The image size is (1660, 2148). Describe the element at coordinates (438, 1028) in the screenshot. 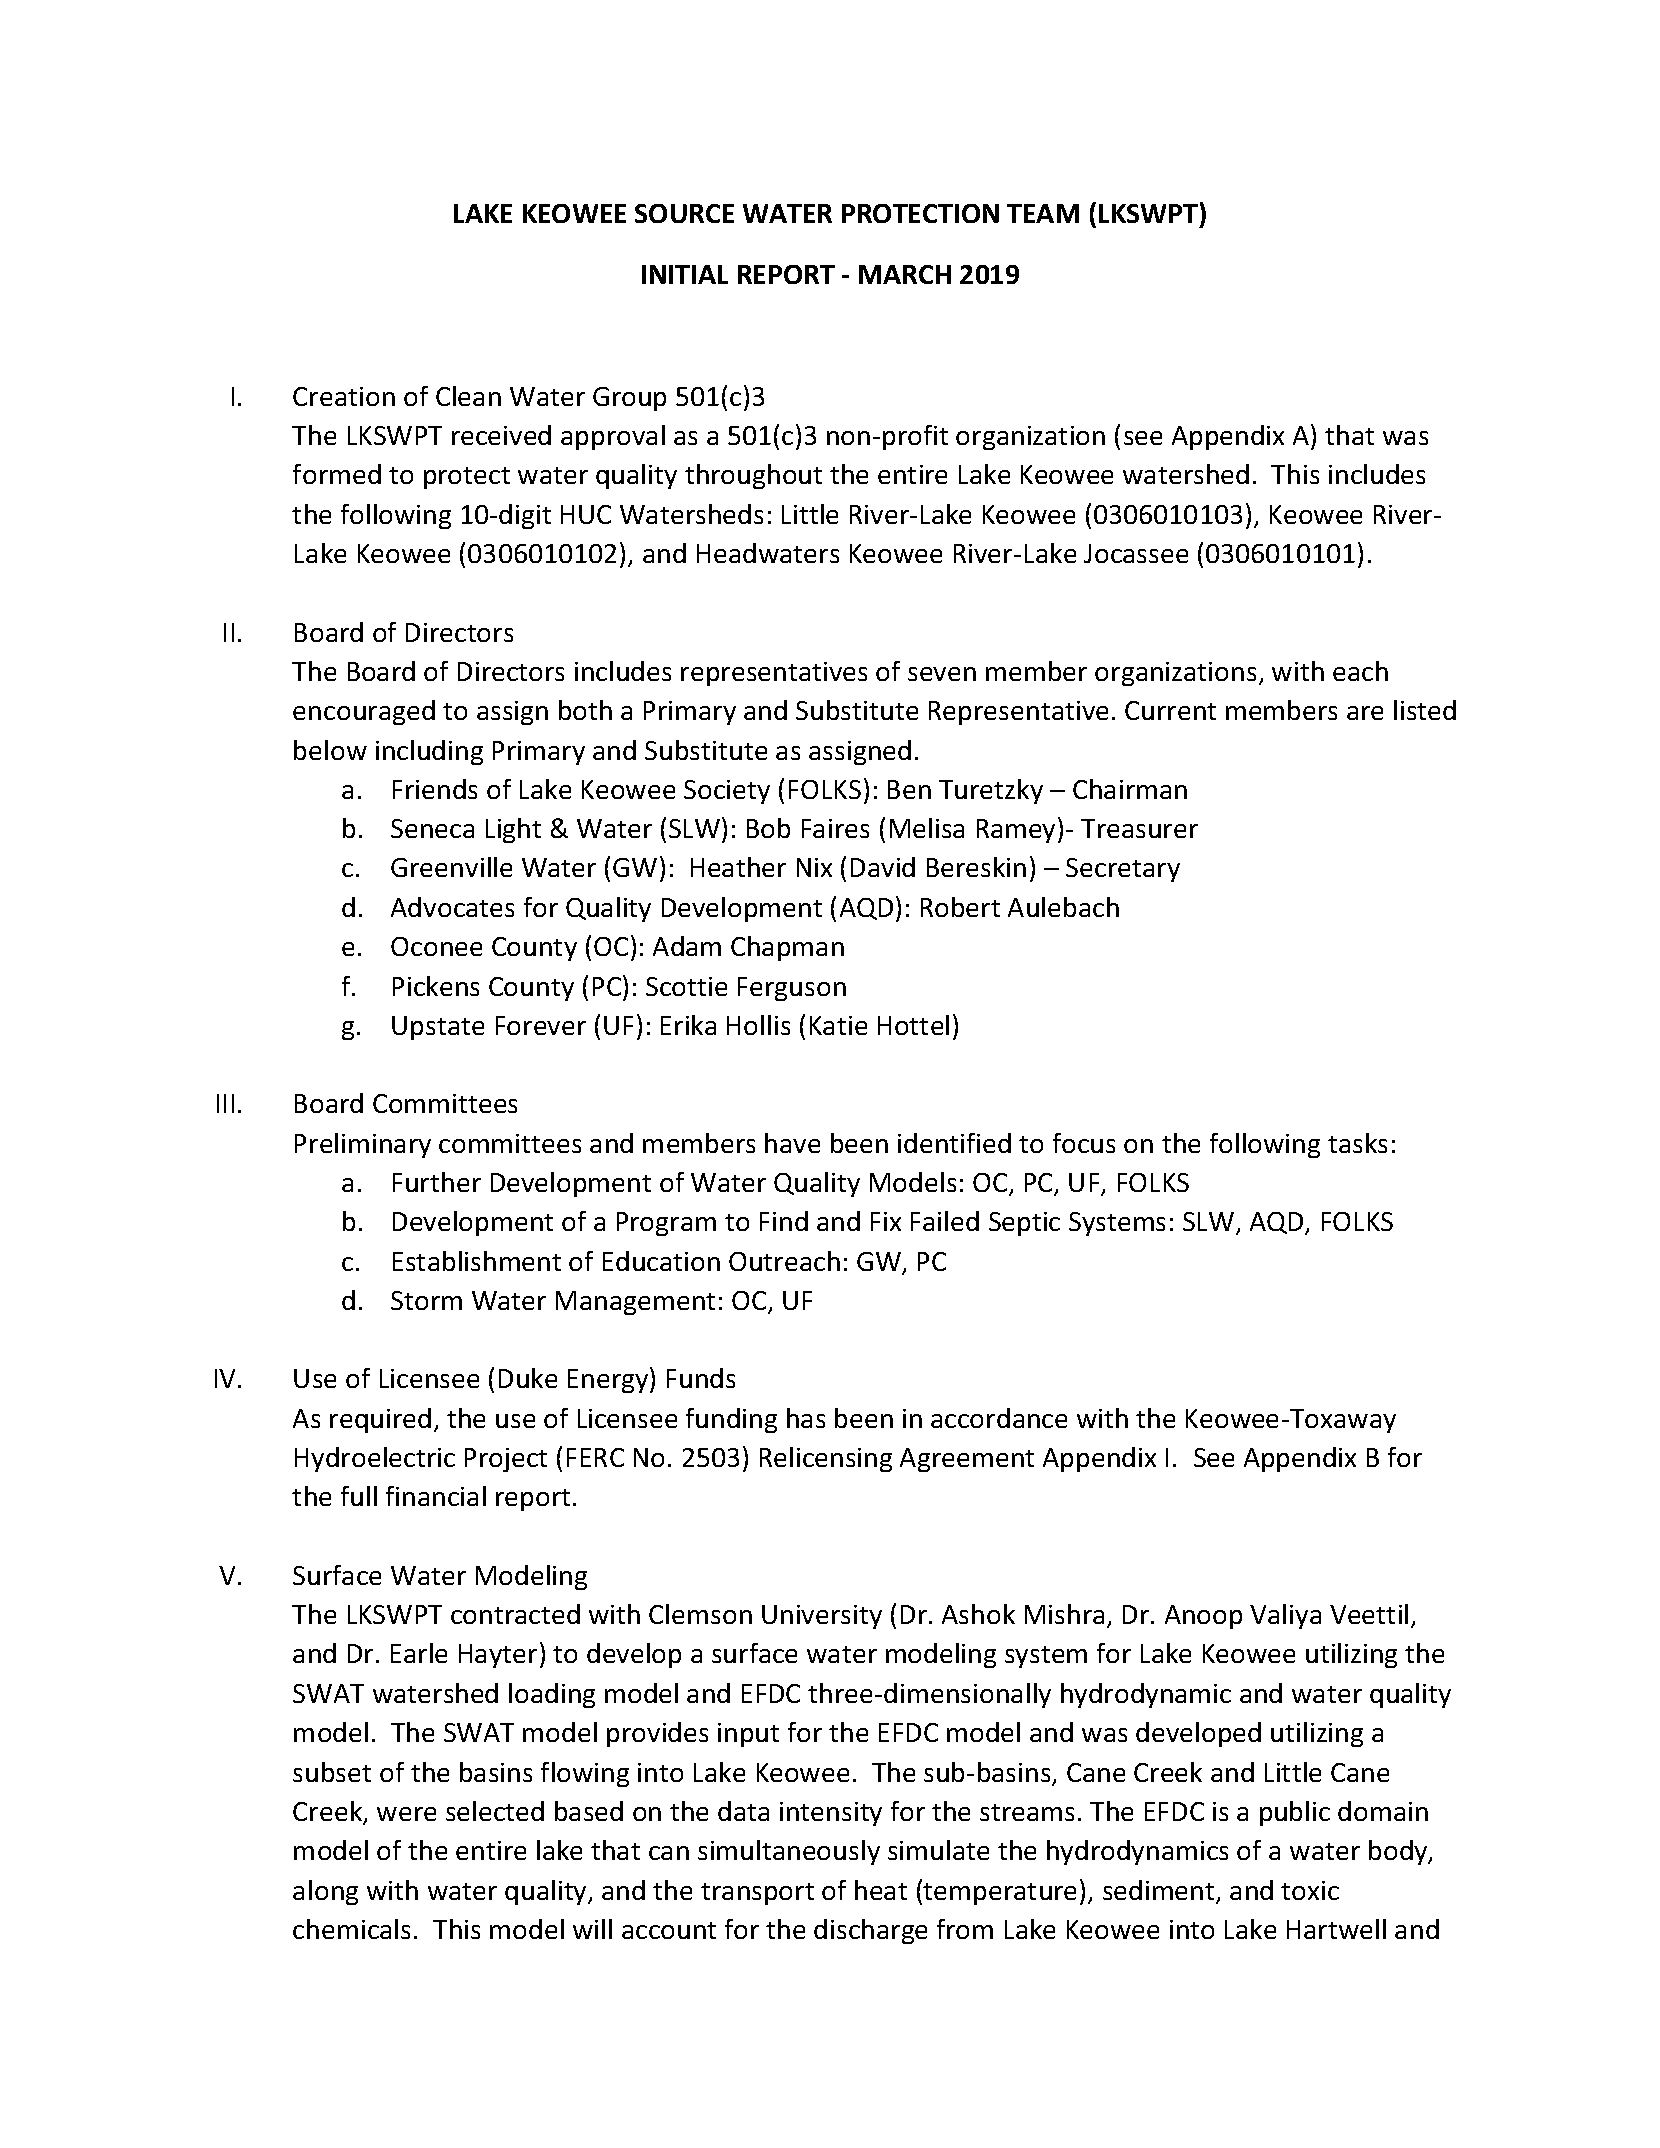

I see `Upstate` at that location.
